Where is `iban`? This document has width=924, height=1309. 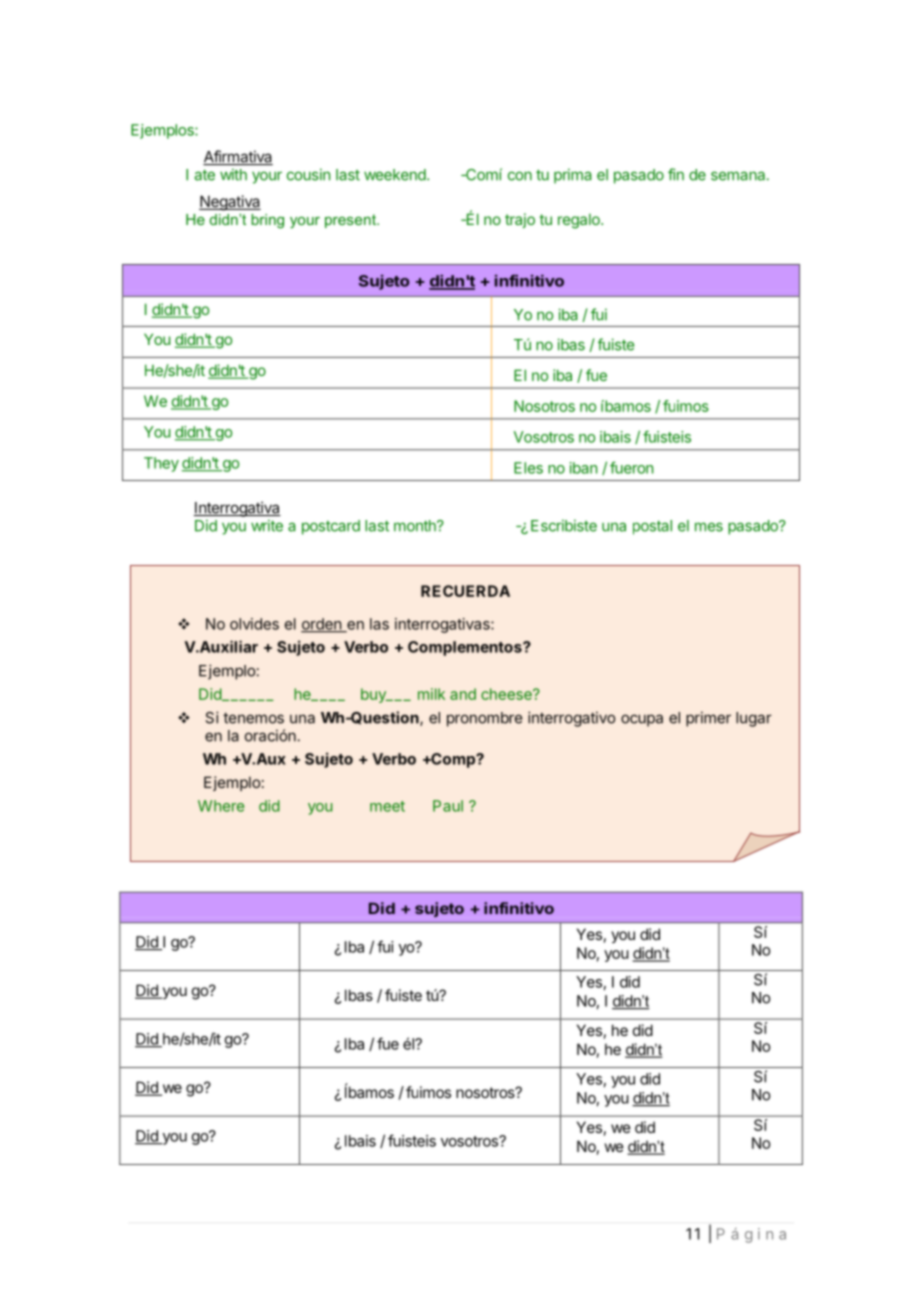 iban is located at coordinates (583, 468).
